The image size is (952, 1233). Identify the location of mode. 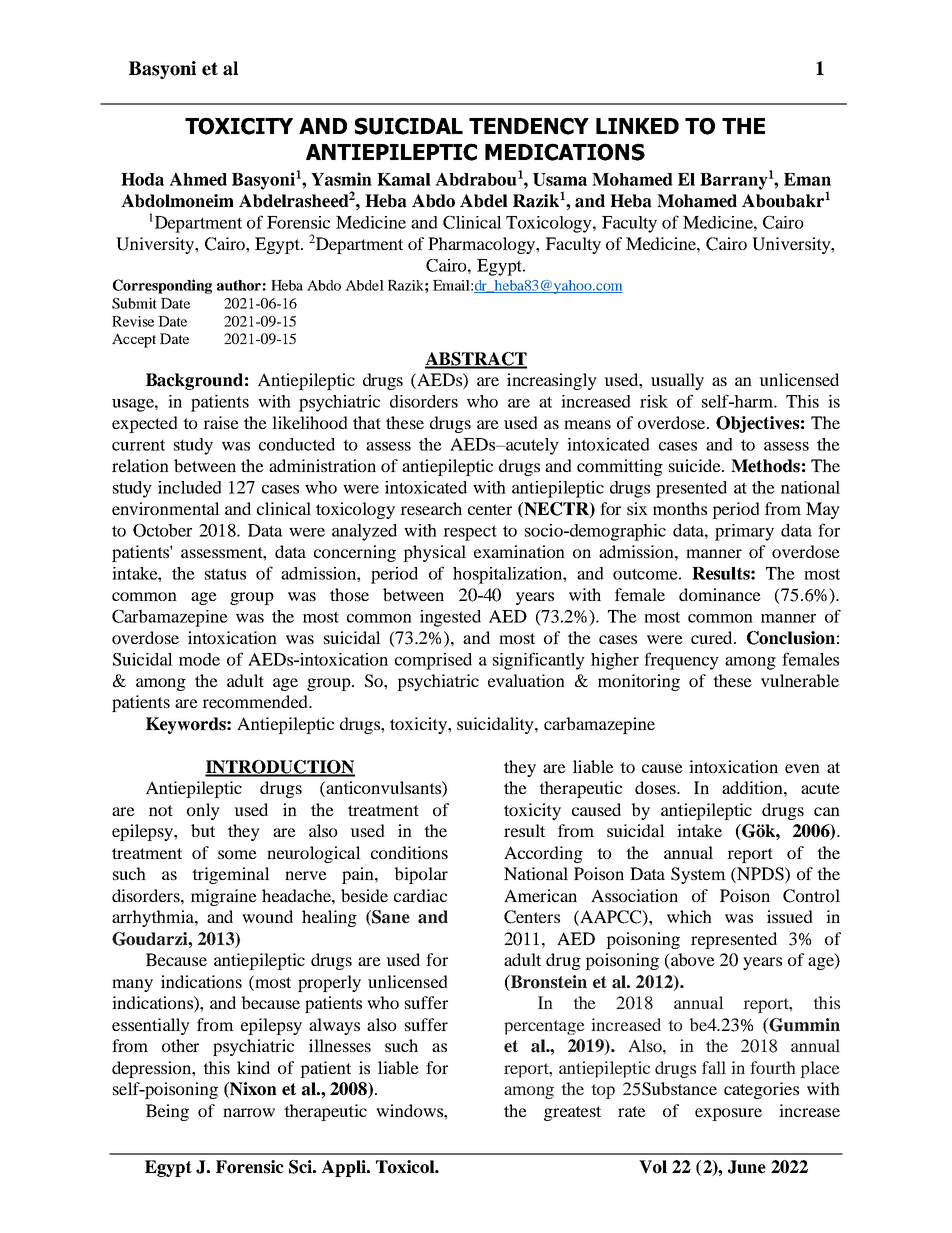
(199, 659).
